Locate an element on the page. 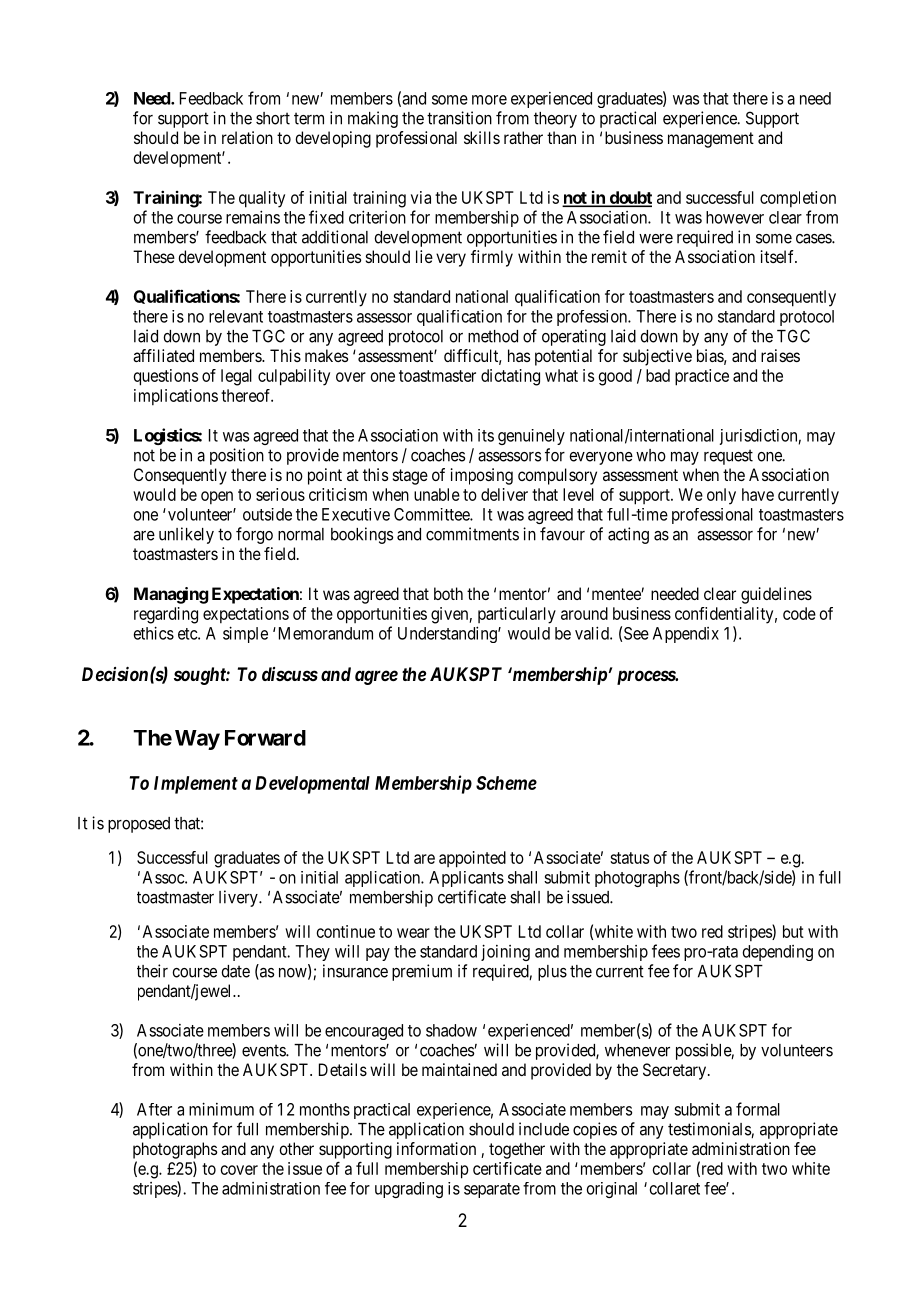  status is located at coordinates (629, 858).
